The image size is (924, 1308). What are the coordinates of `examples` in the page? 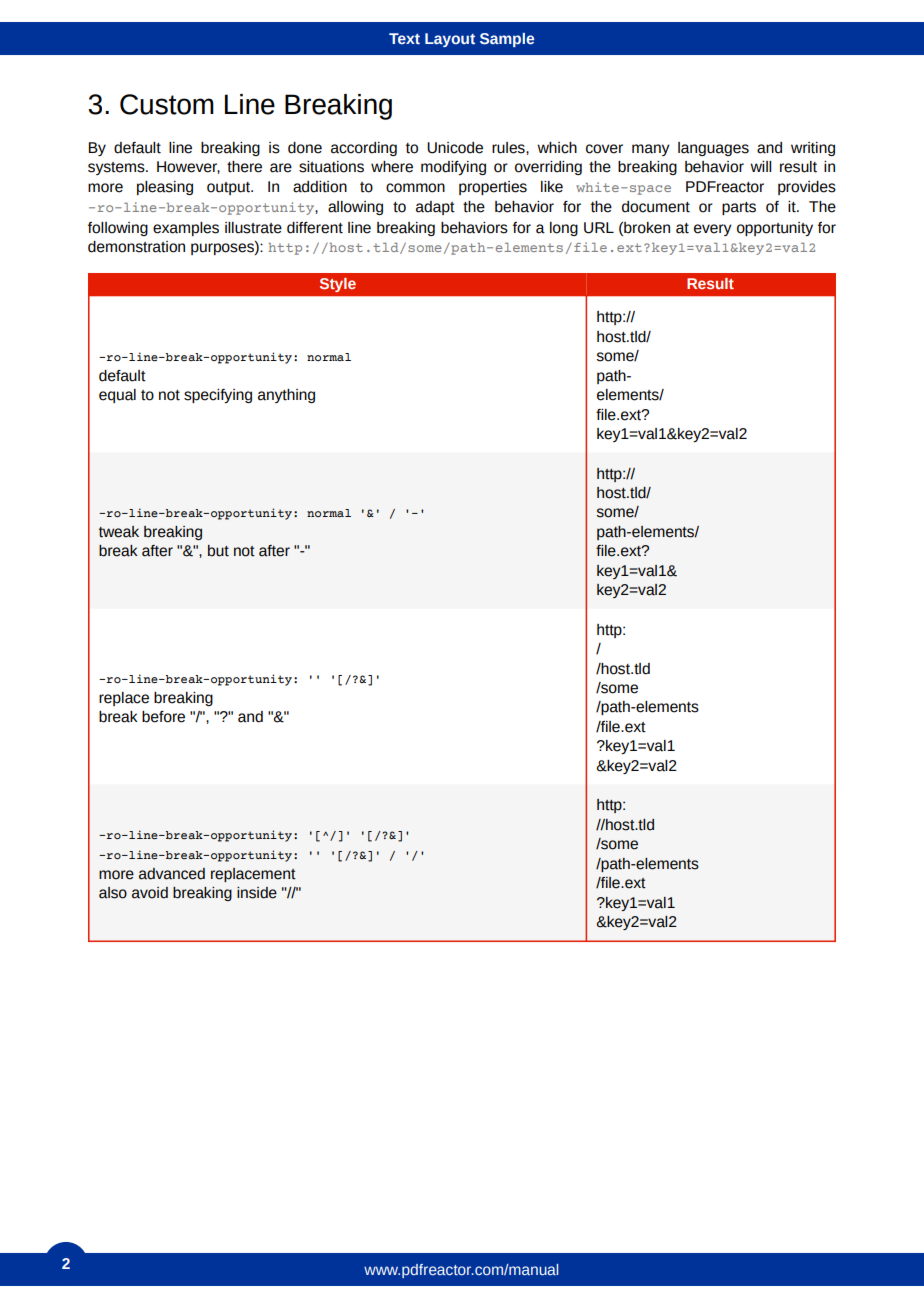 It's located at (186, 229).
